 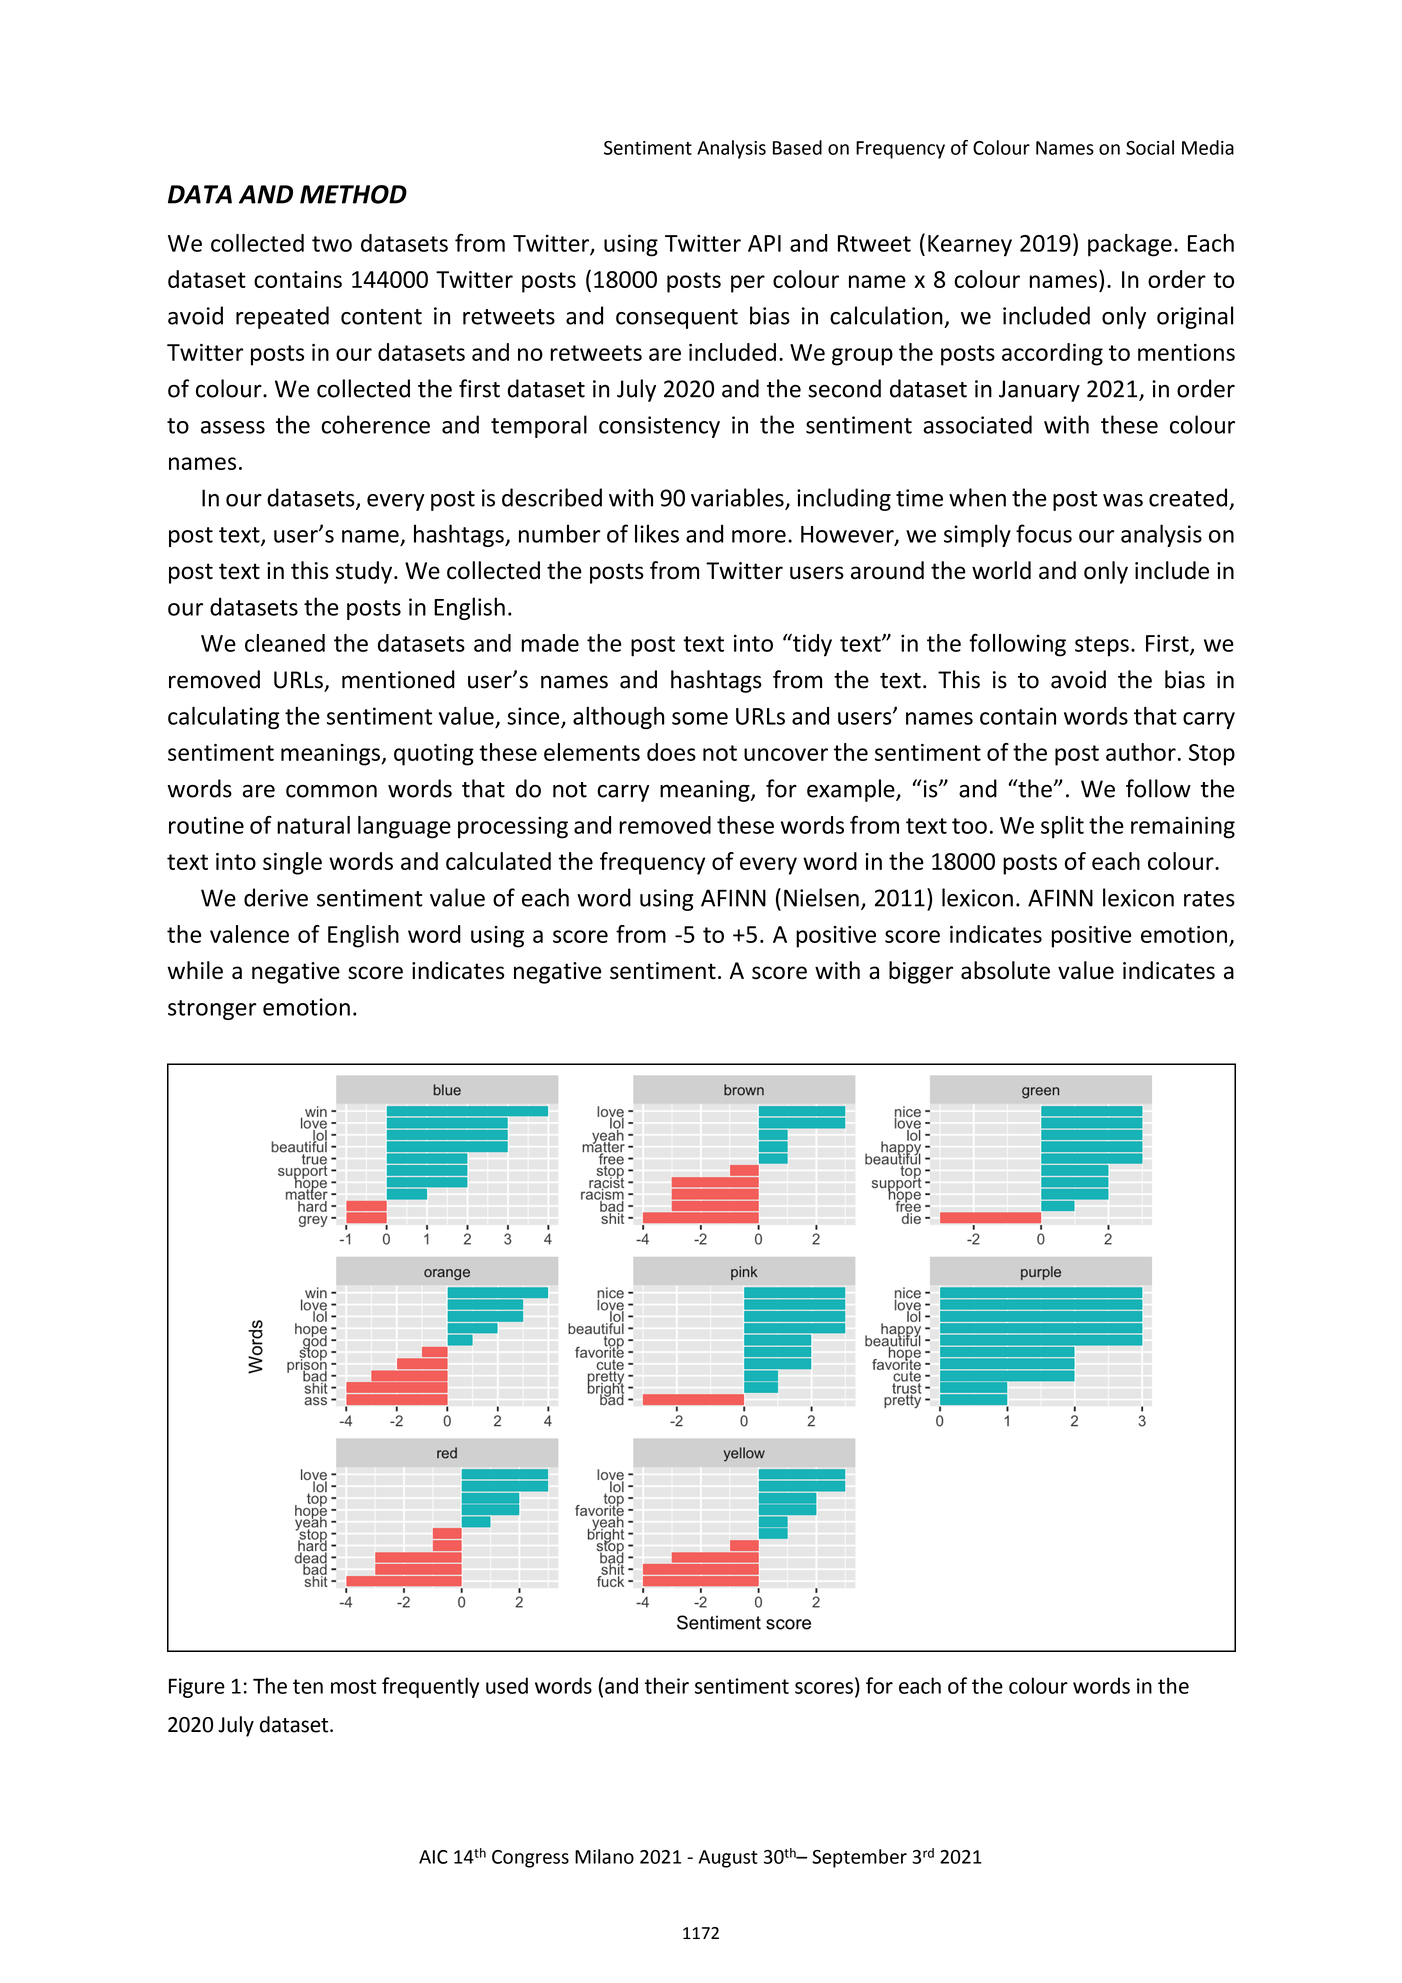 I want to click on package, so click(x=1130, y=245).
